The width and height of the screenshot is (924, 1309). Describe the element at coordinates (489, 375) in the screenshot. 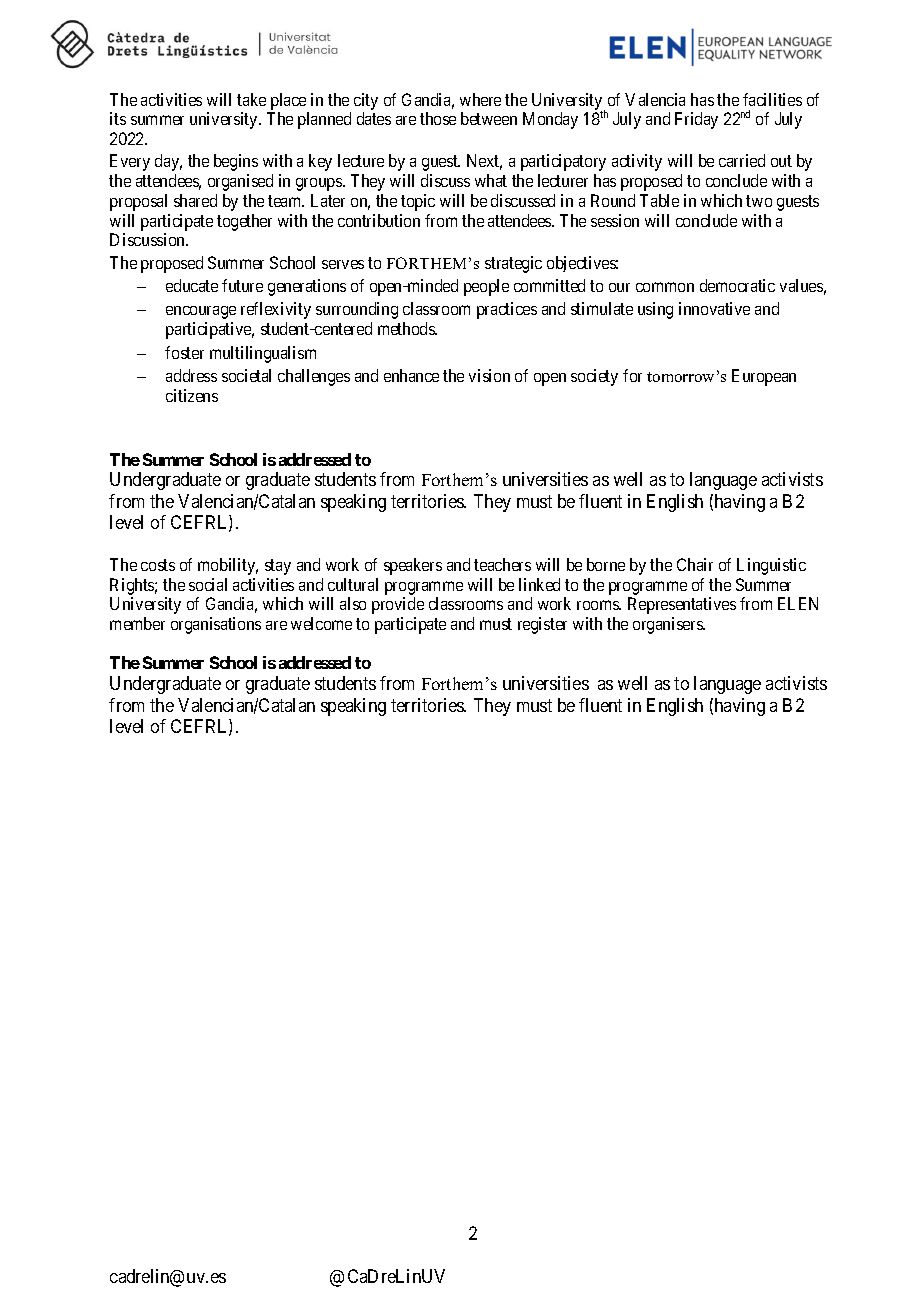

I see `vision` at that location.
